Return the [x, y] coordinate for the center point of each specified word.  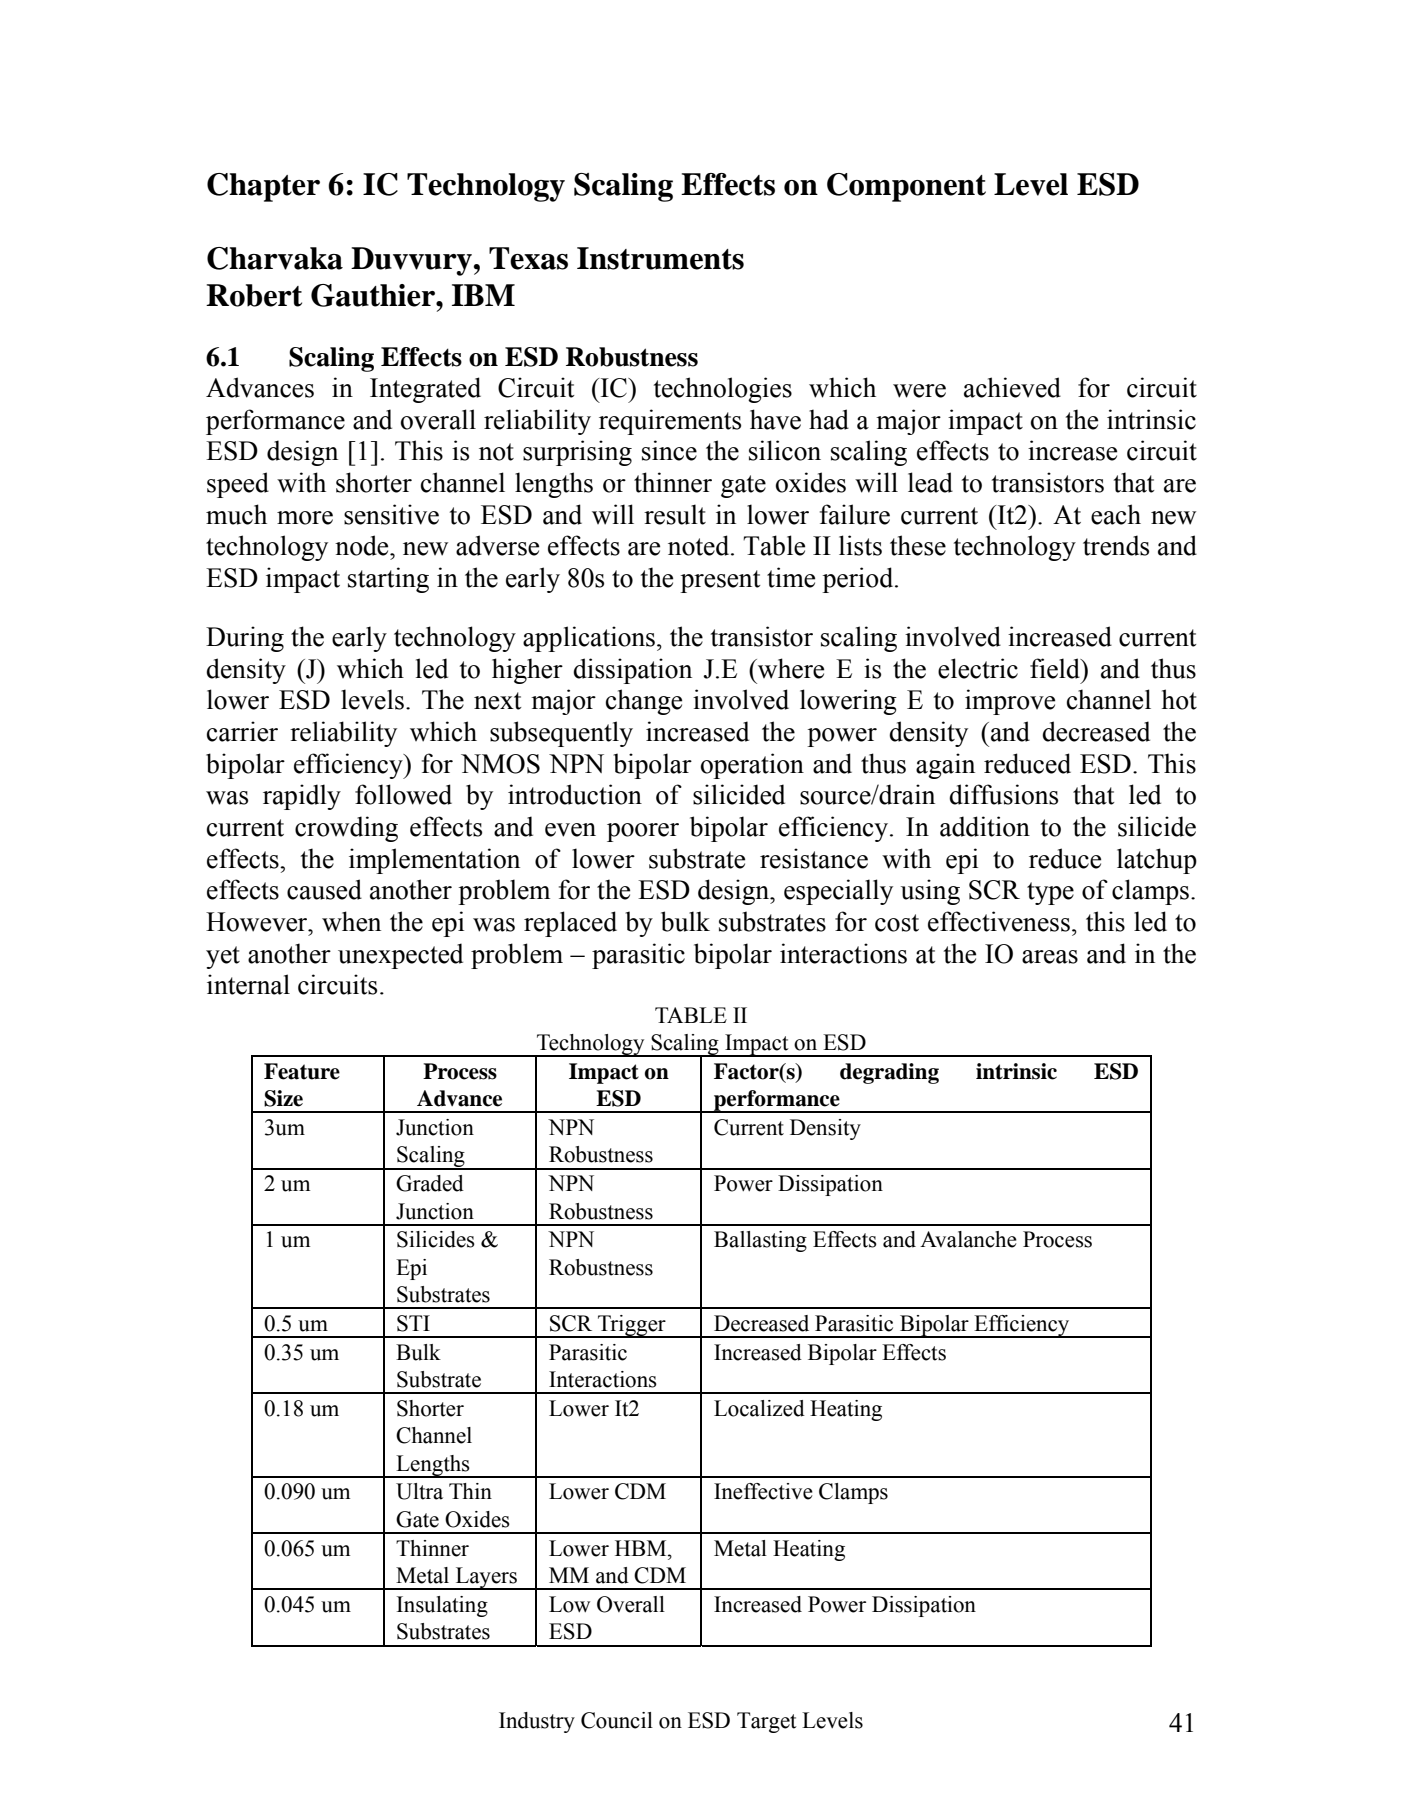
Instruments [660, 258]
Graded [430, 1183]
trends [1116, 545]
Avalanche [968, 1239]
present [720, 581]
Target [767, 1722]
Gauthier [374, 295]
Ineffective [763, 1491]
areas [1050, 957]
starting [388, 580]
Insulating [442, 1606]
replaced [570, 924]
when [351, 921]
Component [906, 187]
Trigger [632, 1326]
